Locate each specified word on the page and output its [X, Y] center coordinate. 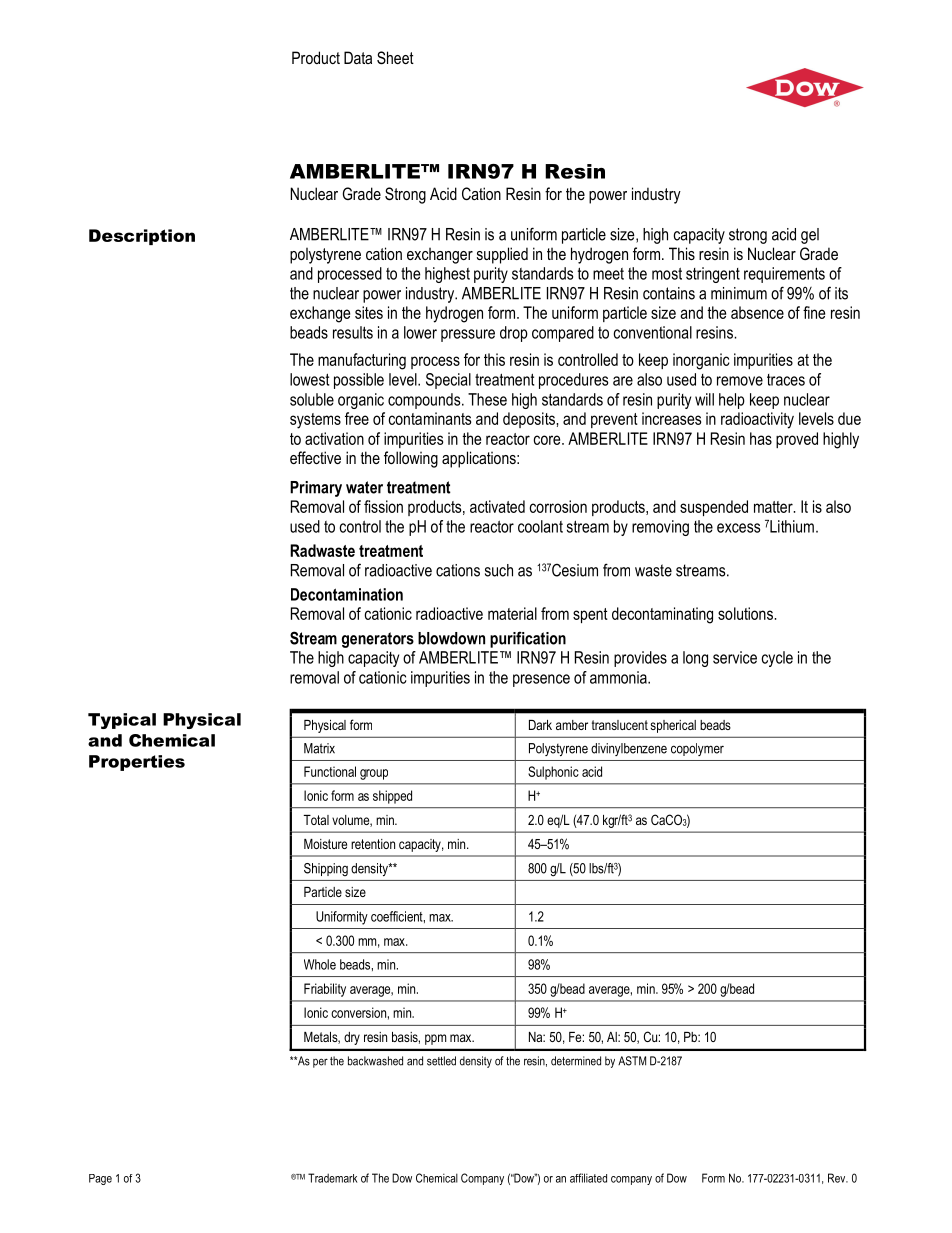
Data [358, 57]
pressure [468, 335]
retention [373, 844]
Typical [122, 721]
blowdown [451, 638]
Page [100, 1179]
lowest [309, 379]
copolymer [697, 749]
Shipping [326, 869]
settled [441, 1061]
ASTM [632, 1061]
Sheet [395, 58]
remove [740, 381]
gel [810, 236]
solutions [746, 613]
